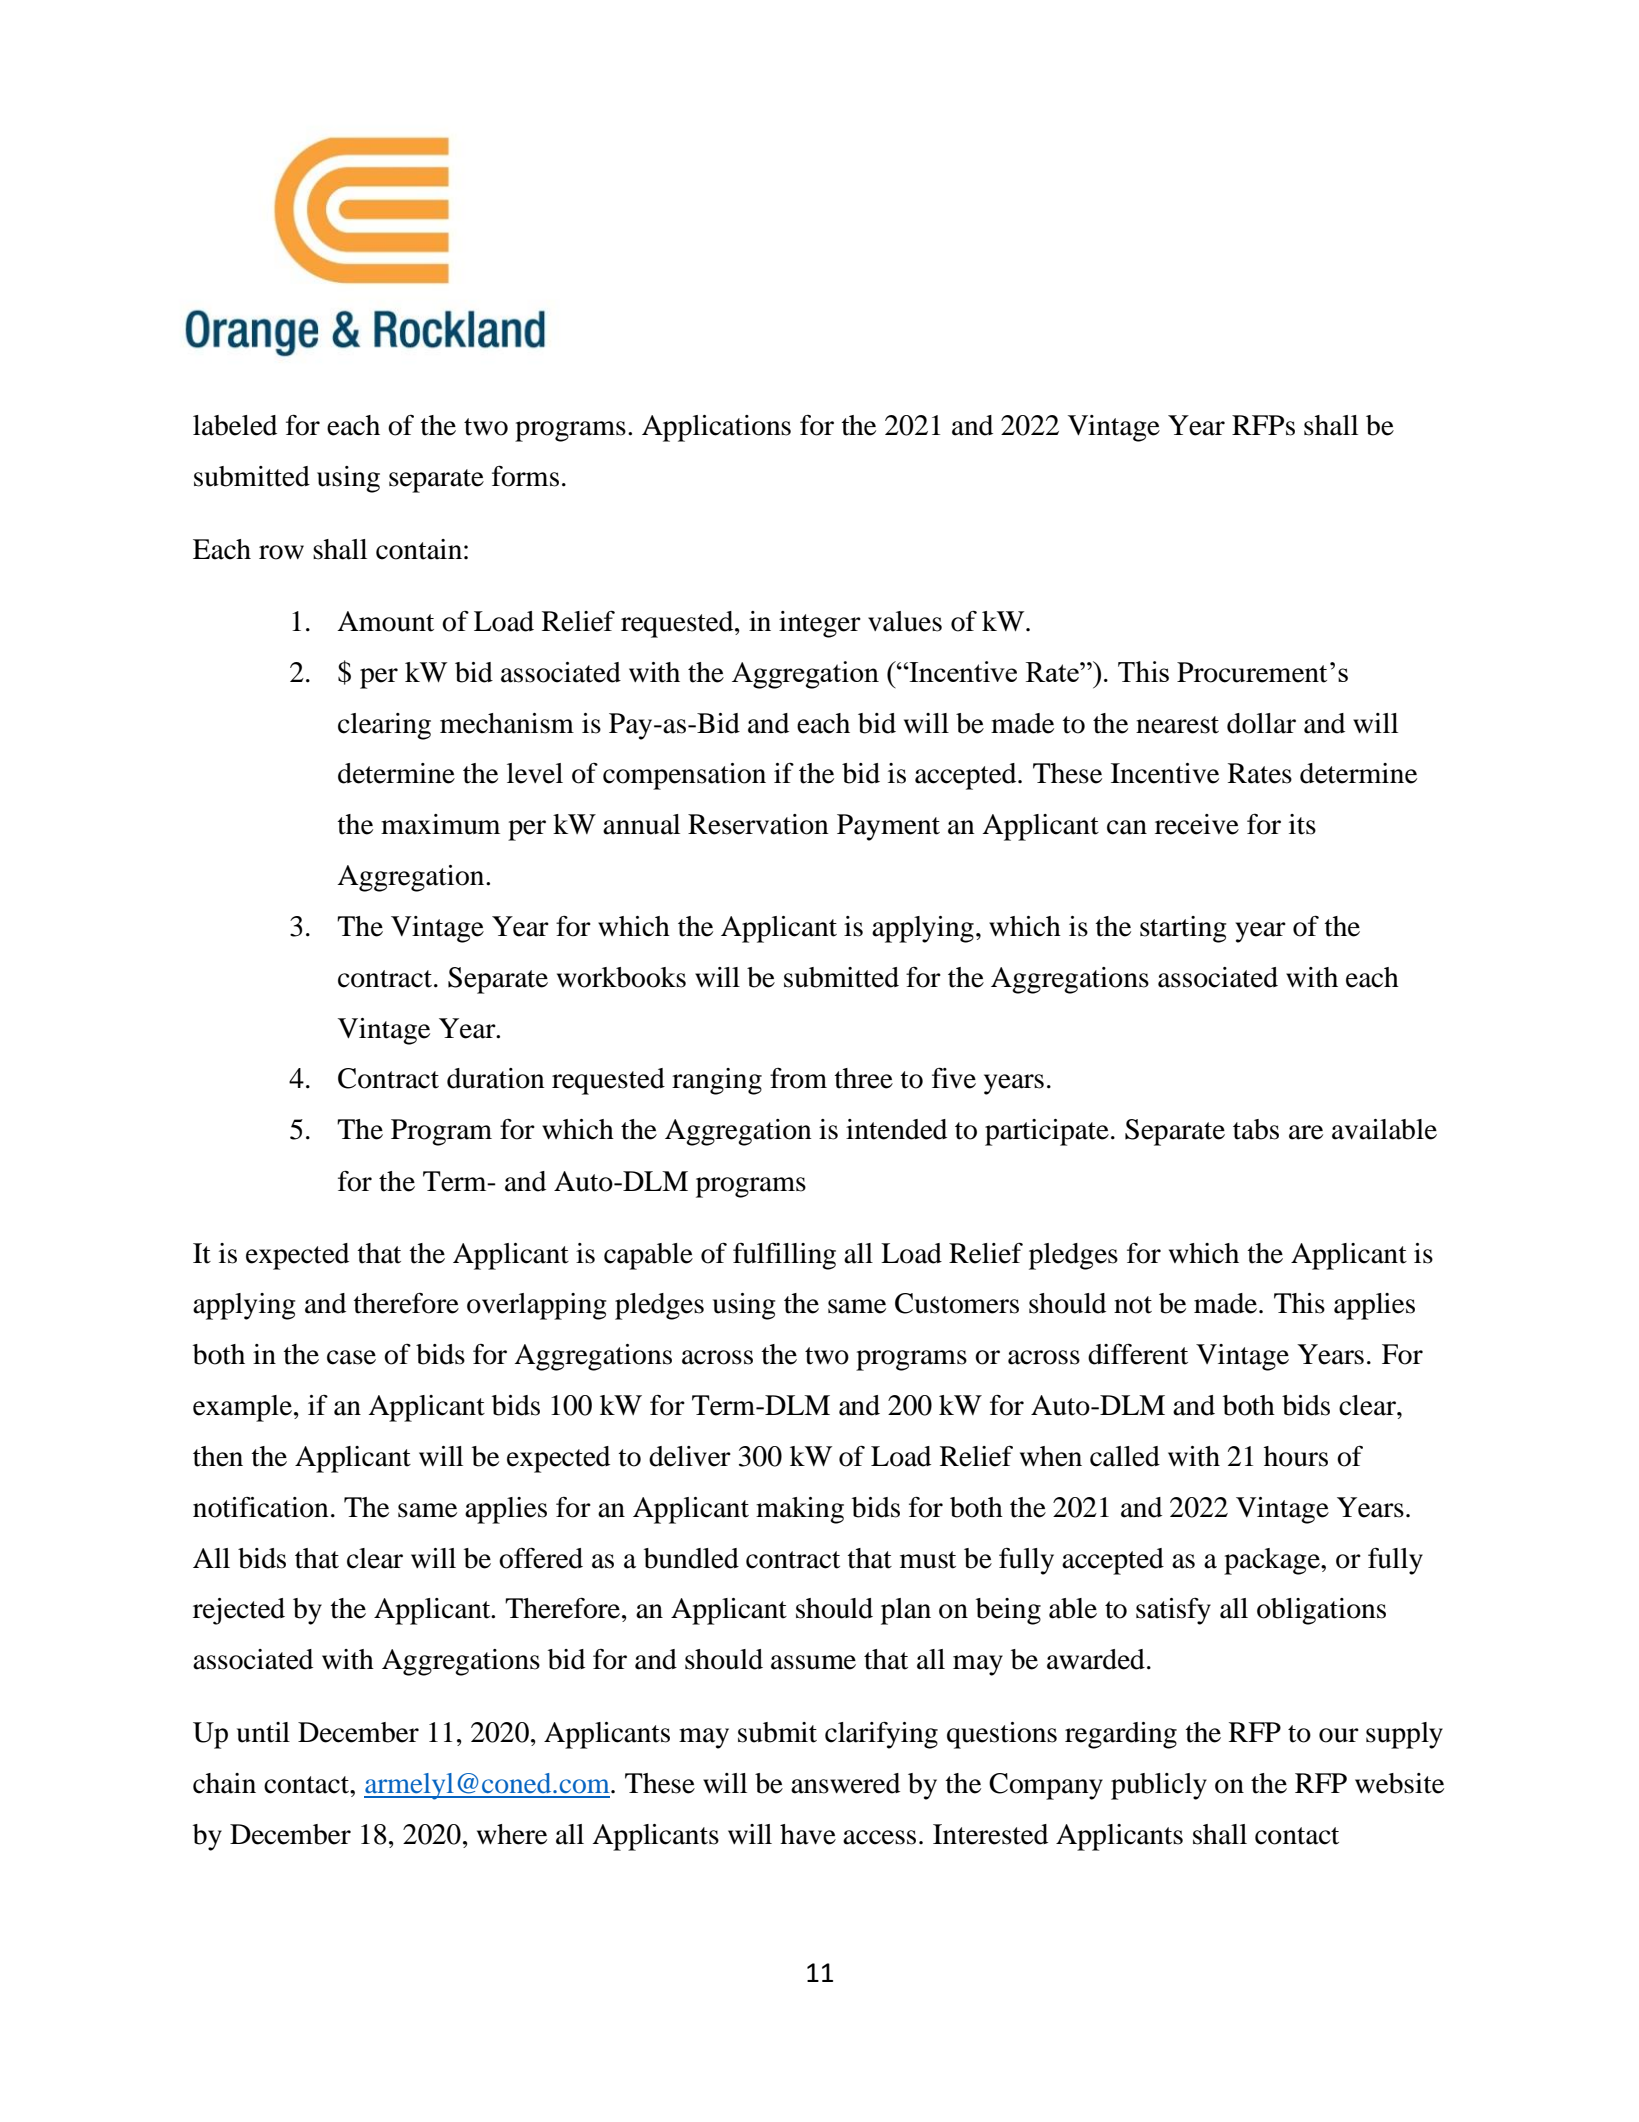 The height and width of the screenshot is (2122, 1639). What do you see at coordinates (1296, 1456) in the screenshot?
I see `hours` at bounding box center [1296, 1456].
